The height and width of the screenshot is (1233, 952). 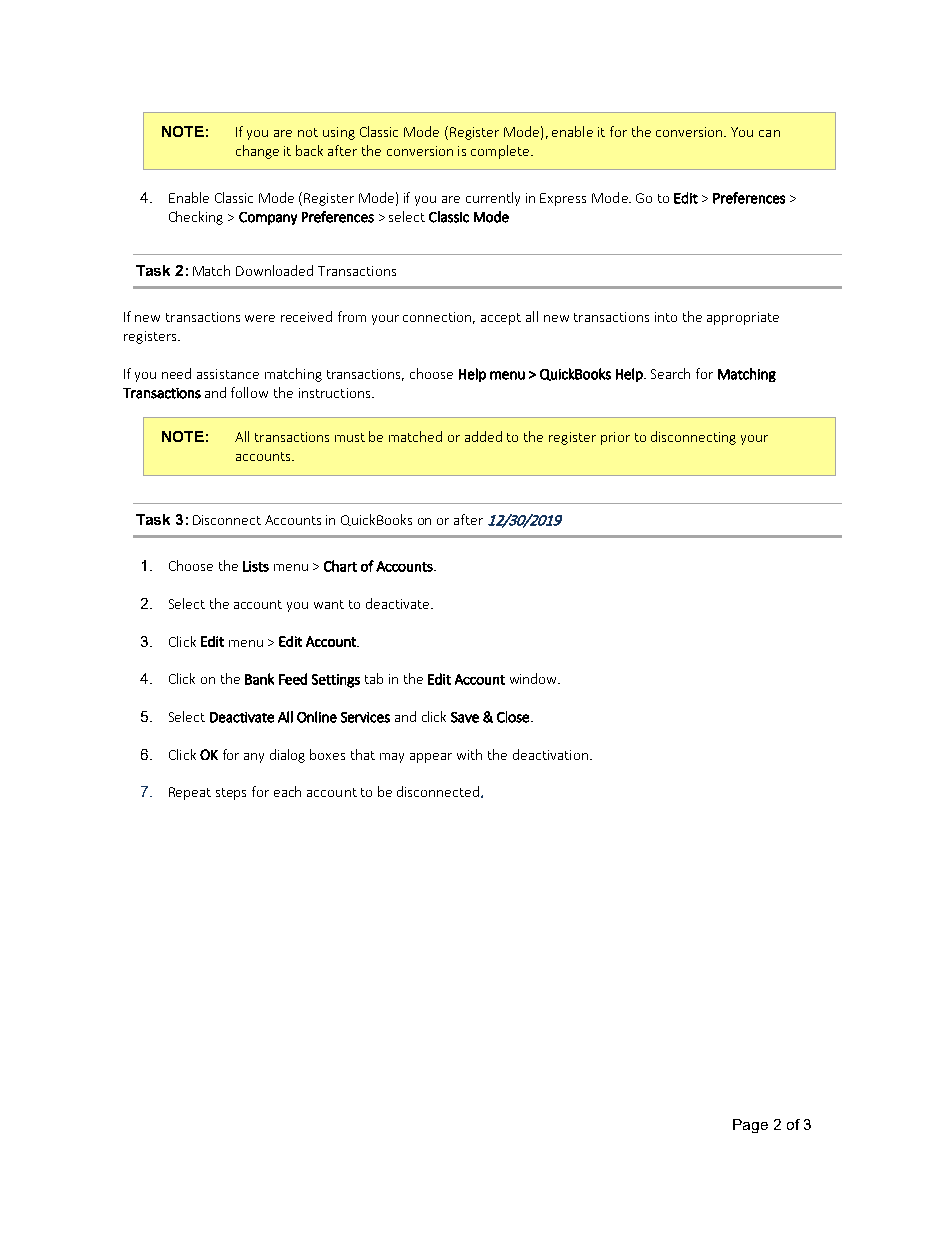 What do you see at coordinates (231, 794) in the screenshot?
I see `steps` at bounding box center [231, 794].
